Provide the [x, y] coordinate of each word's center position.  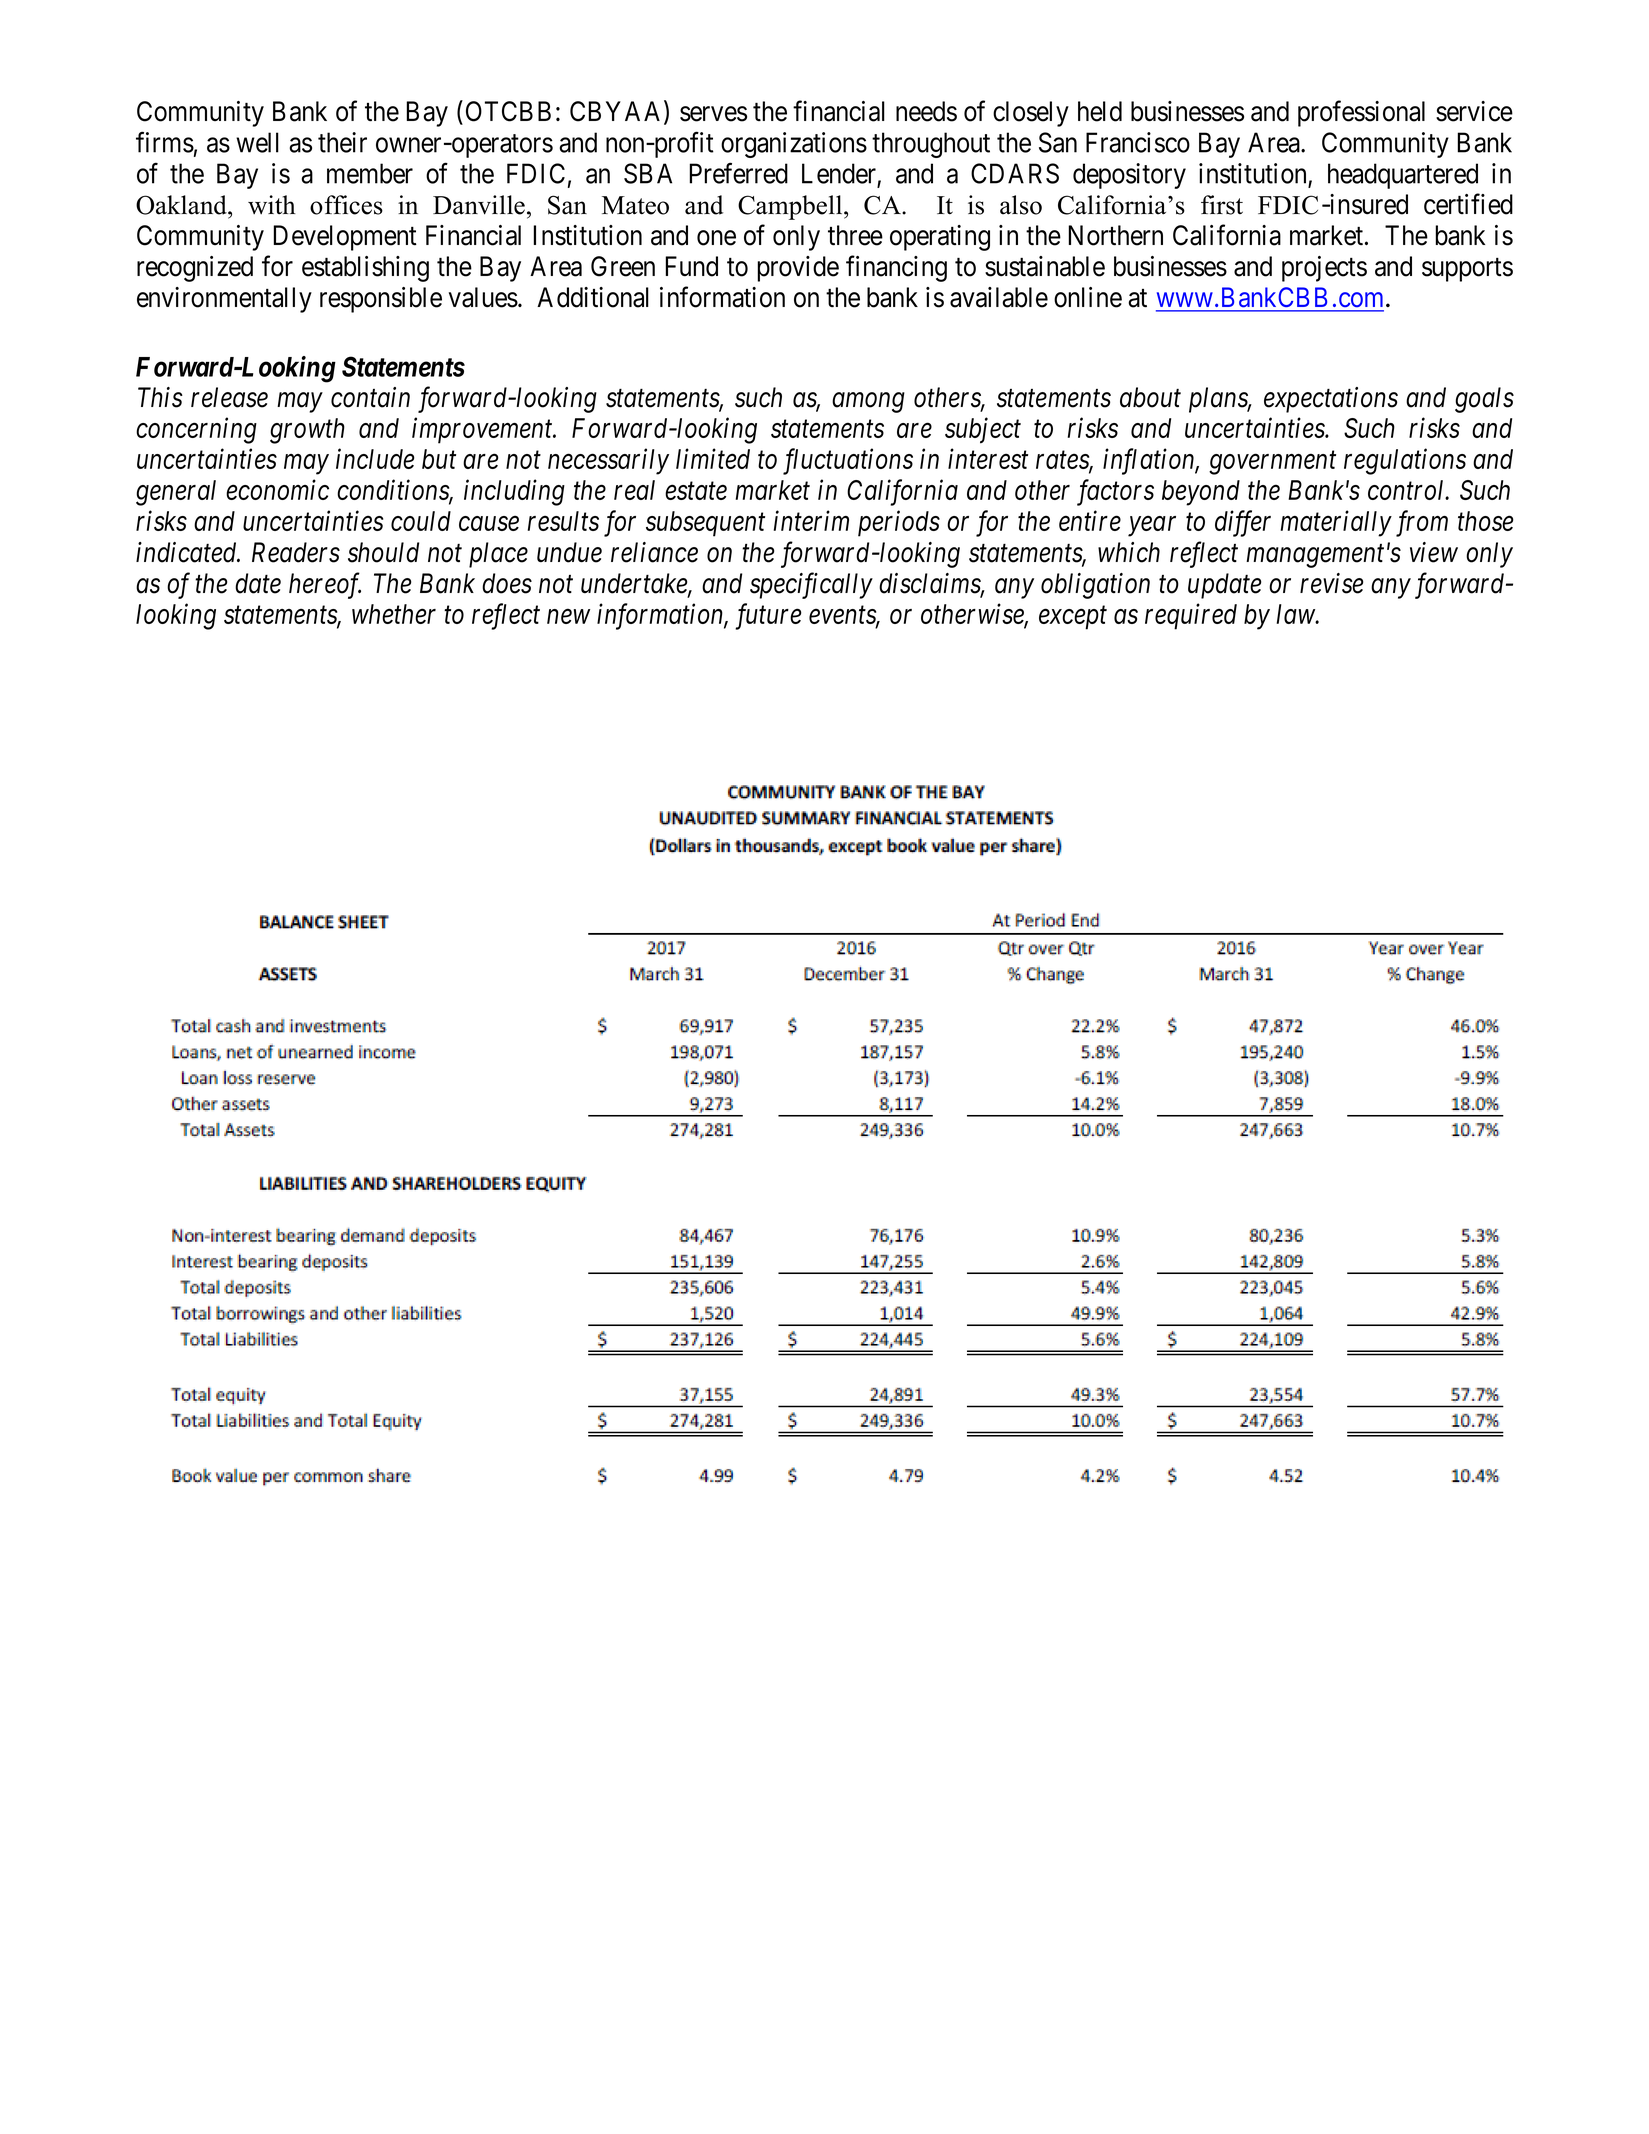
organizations [794, 145]
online [1088, 297]
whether [394, 614]
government [1272, 463]
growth [307, 431]
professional [1361, 113]
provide [798, 269]
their [342, 142]
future [768, 616]
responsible [381, 300]
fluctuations [848, 461]
